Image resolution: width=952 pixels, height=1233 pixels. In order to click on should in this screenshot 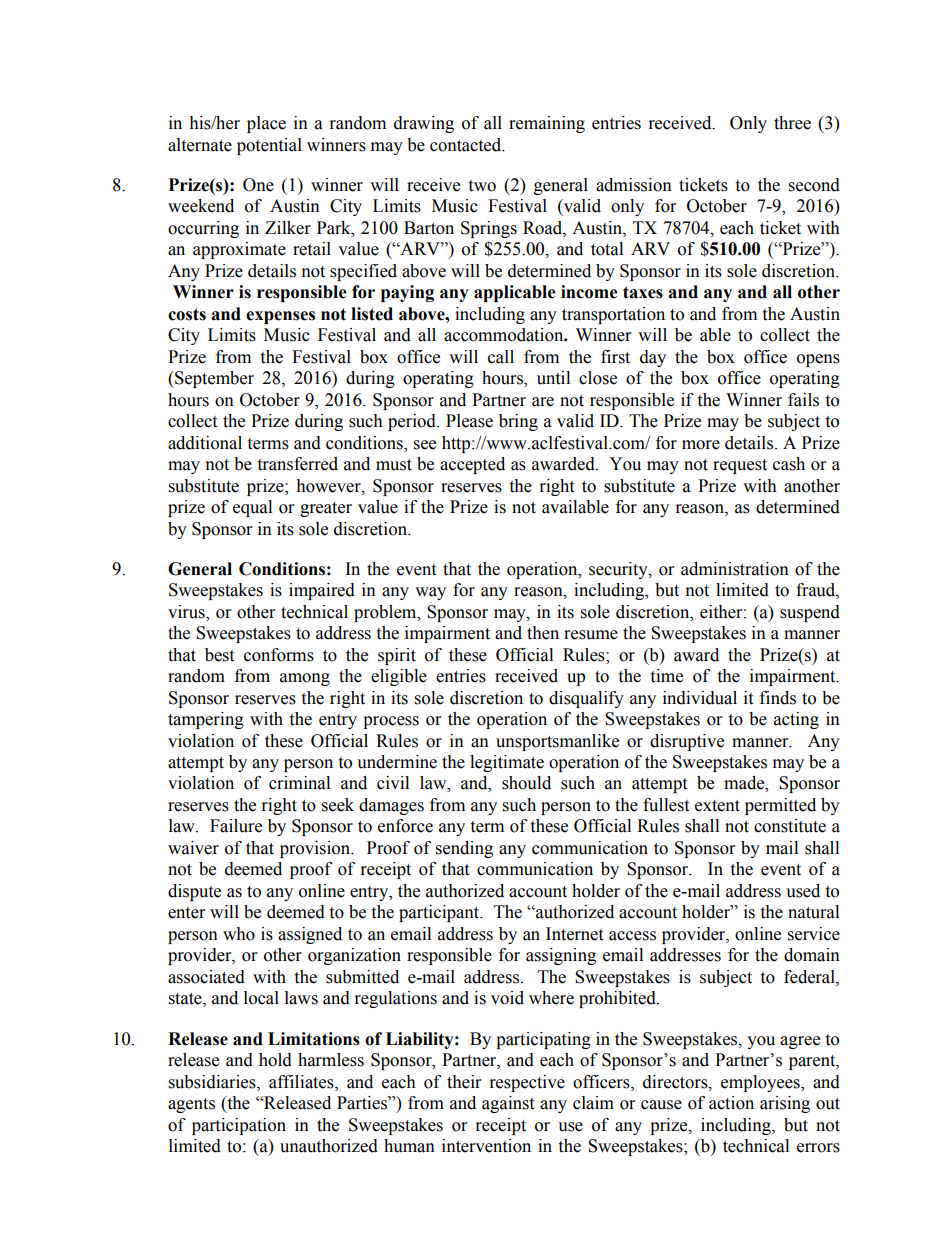, I will do `click(526, 783)`.
